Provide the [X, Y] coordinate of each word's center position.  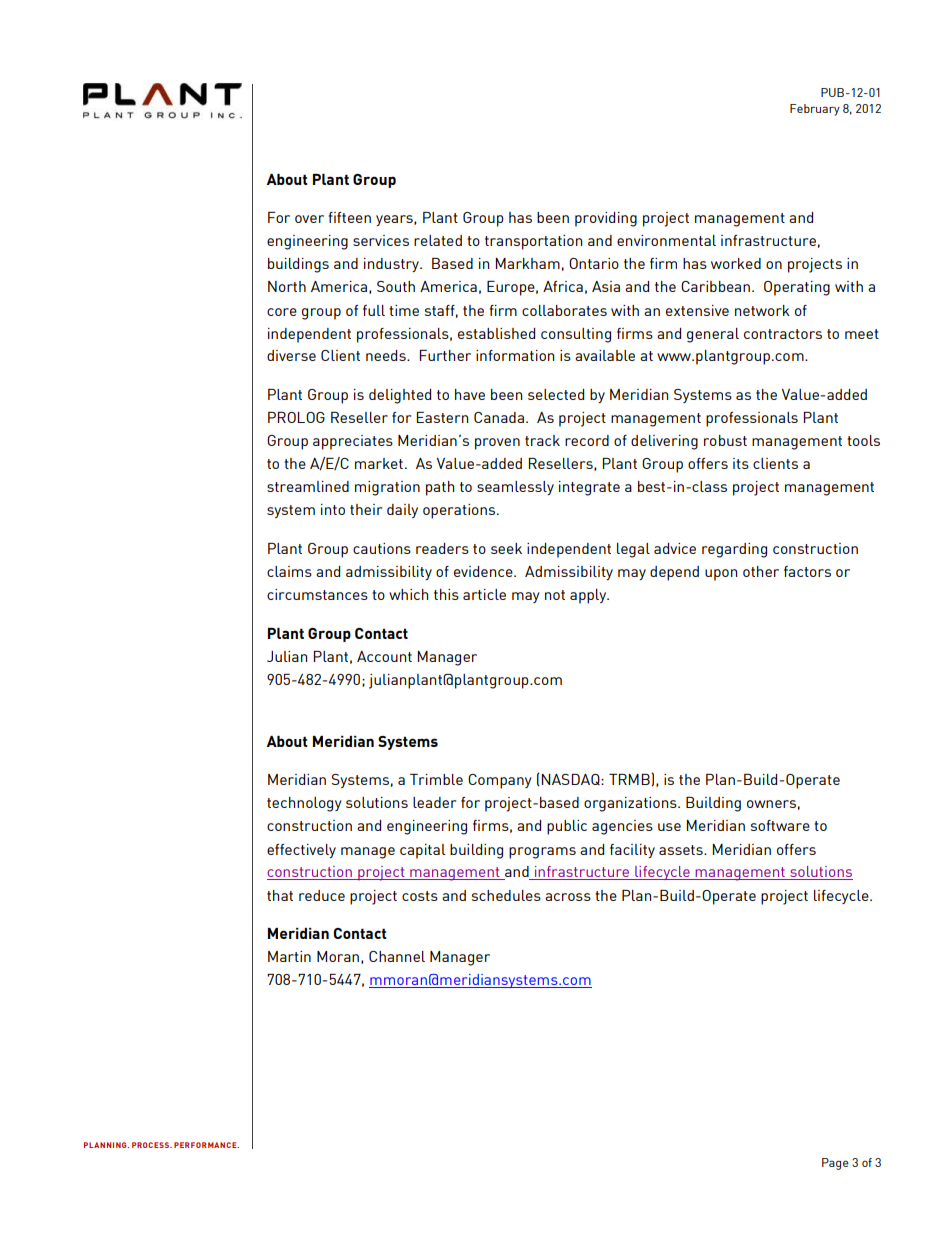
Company [500, 781]
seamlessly [515, 488]
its [741, 463]
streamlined [308, 486]
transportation [533, 242]
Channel [397, 956]
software [780, 825]
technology [304, 804]
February [815, 110]
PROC [142, 1145]
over [309, 219]
